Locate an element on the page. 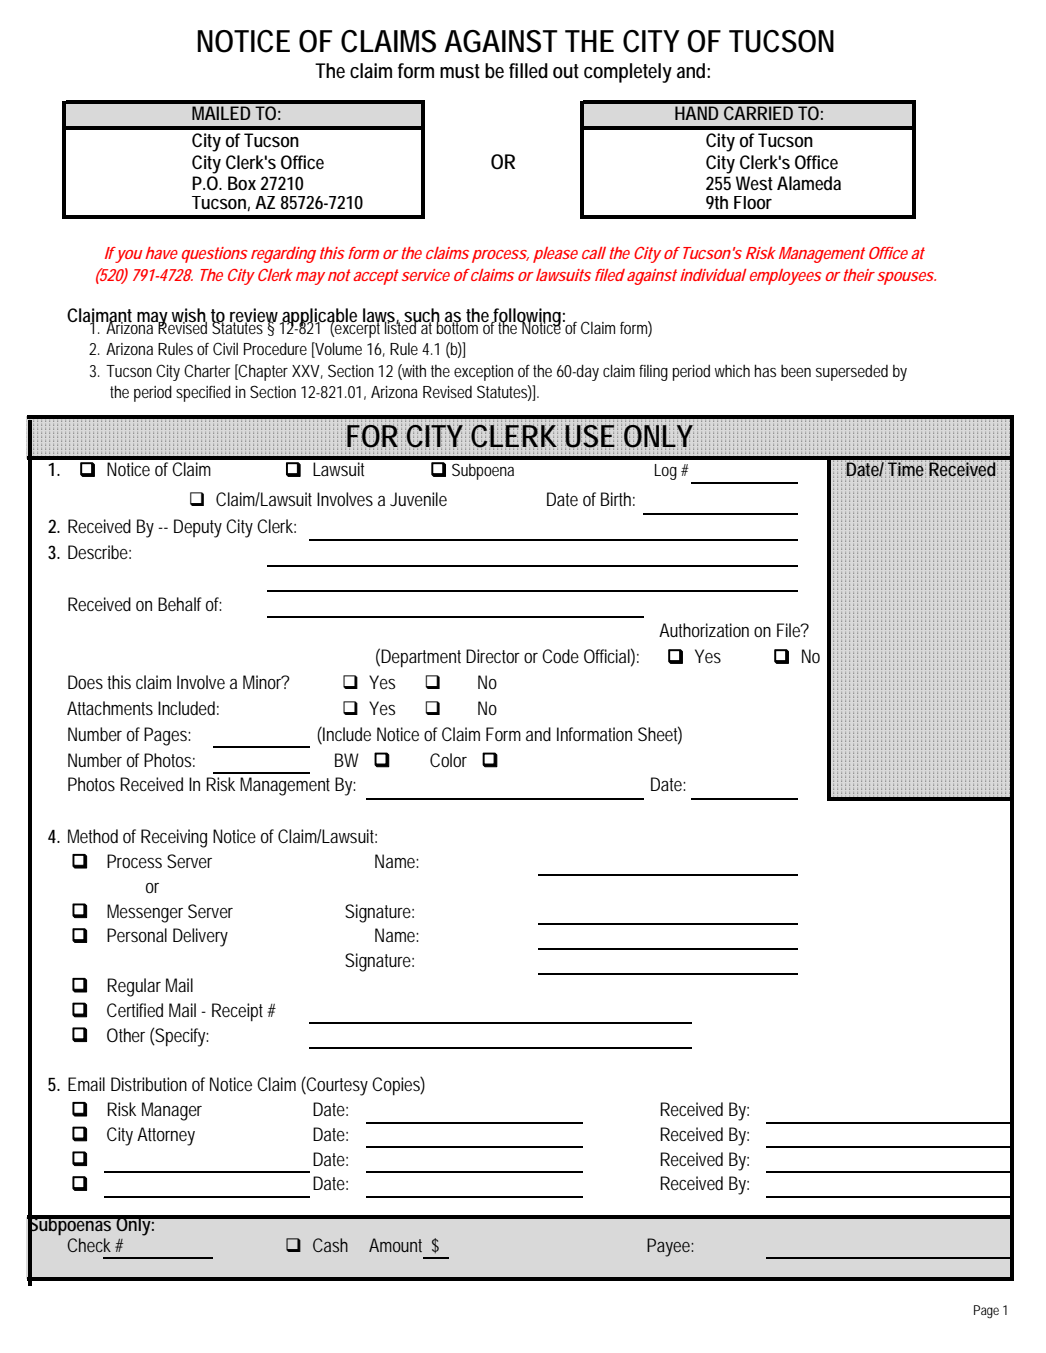 This image has height=1353, width=1046. Color is located at coordinates (448, 760).
